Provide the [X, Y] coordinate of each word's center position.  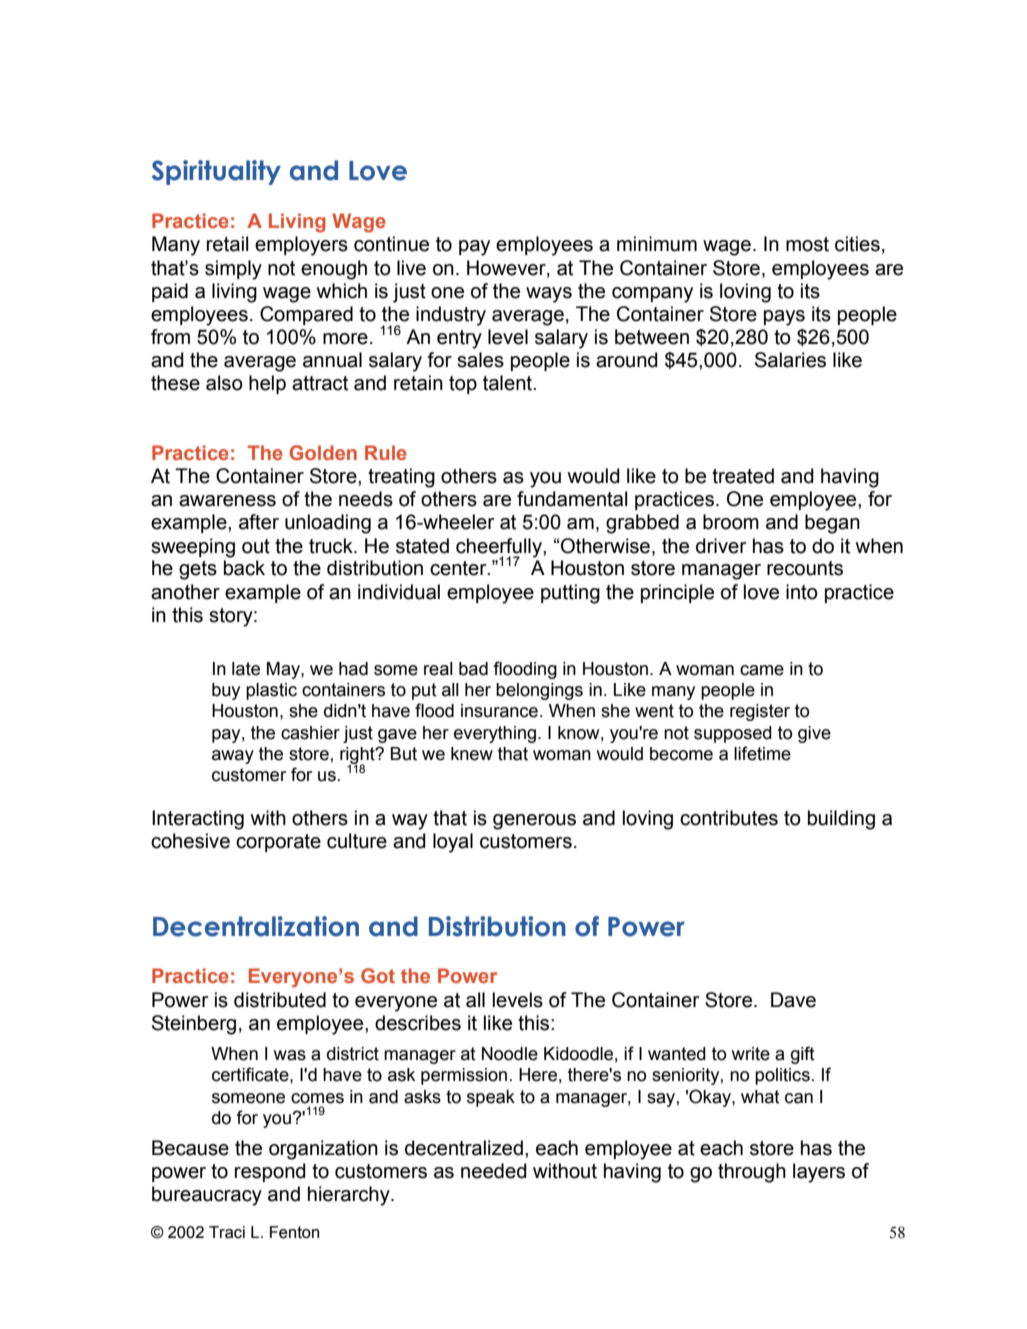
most [807, 244]
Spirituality [216, 172]
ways [549, 295]
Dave [793, 1000]
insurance [499, 711]
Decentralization [256, 926]
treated [743, 476]
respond [270, 1172]
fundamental [572, 499]
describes [418, 1023]
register [760, 712]
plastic [271, 691]
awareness [227, 501]
